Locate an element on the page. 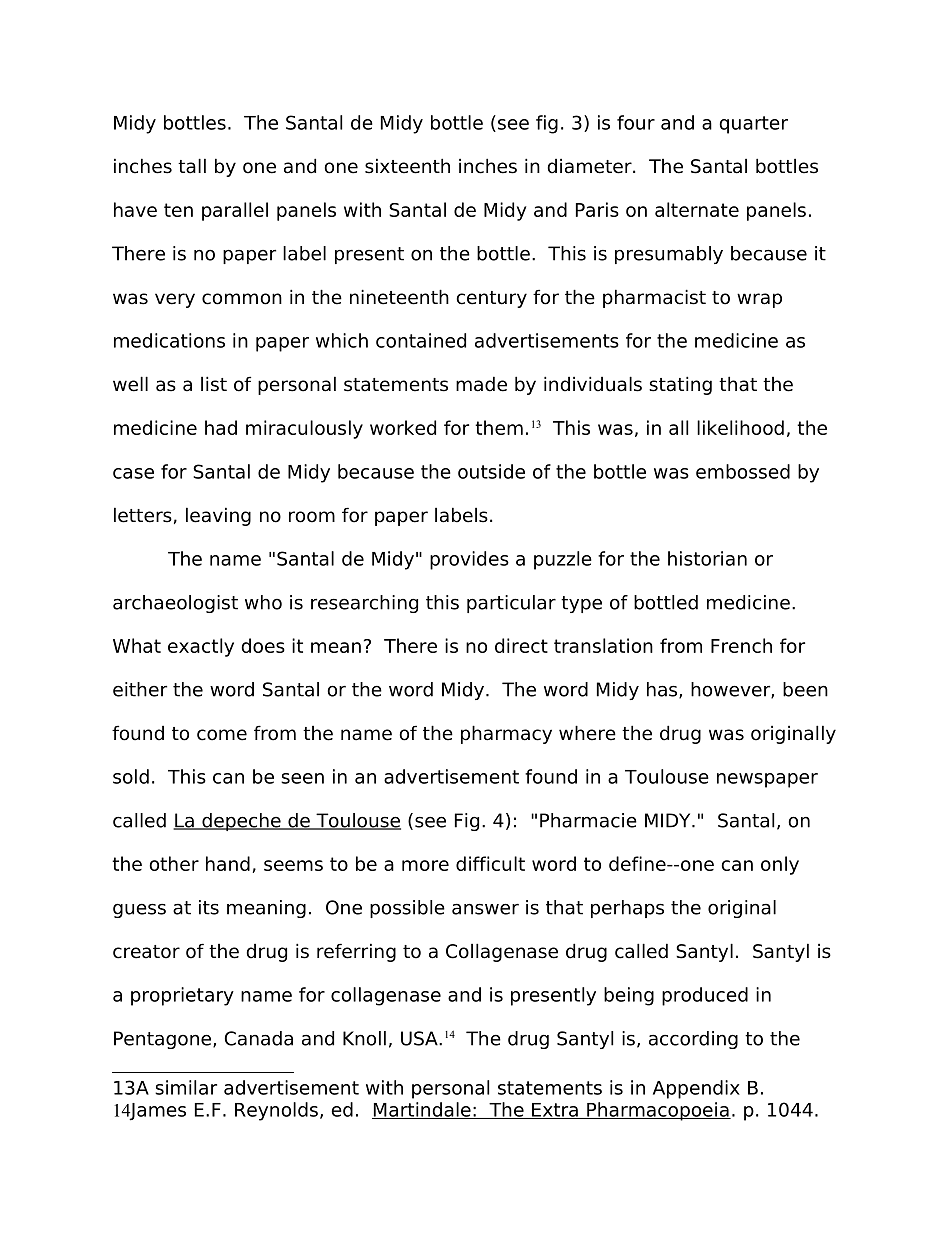 This document has width=952, height=1233. leaving is located at coordinates (218, 516).
